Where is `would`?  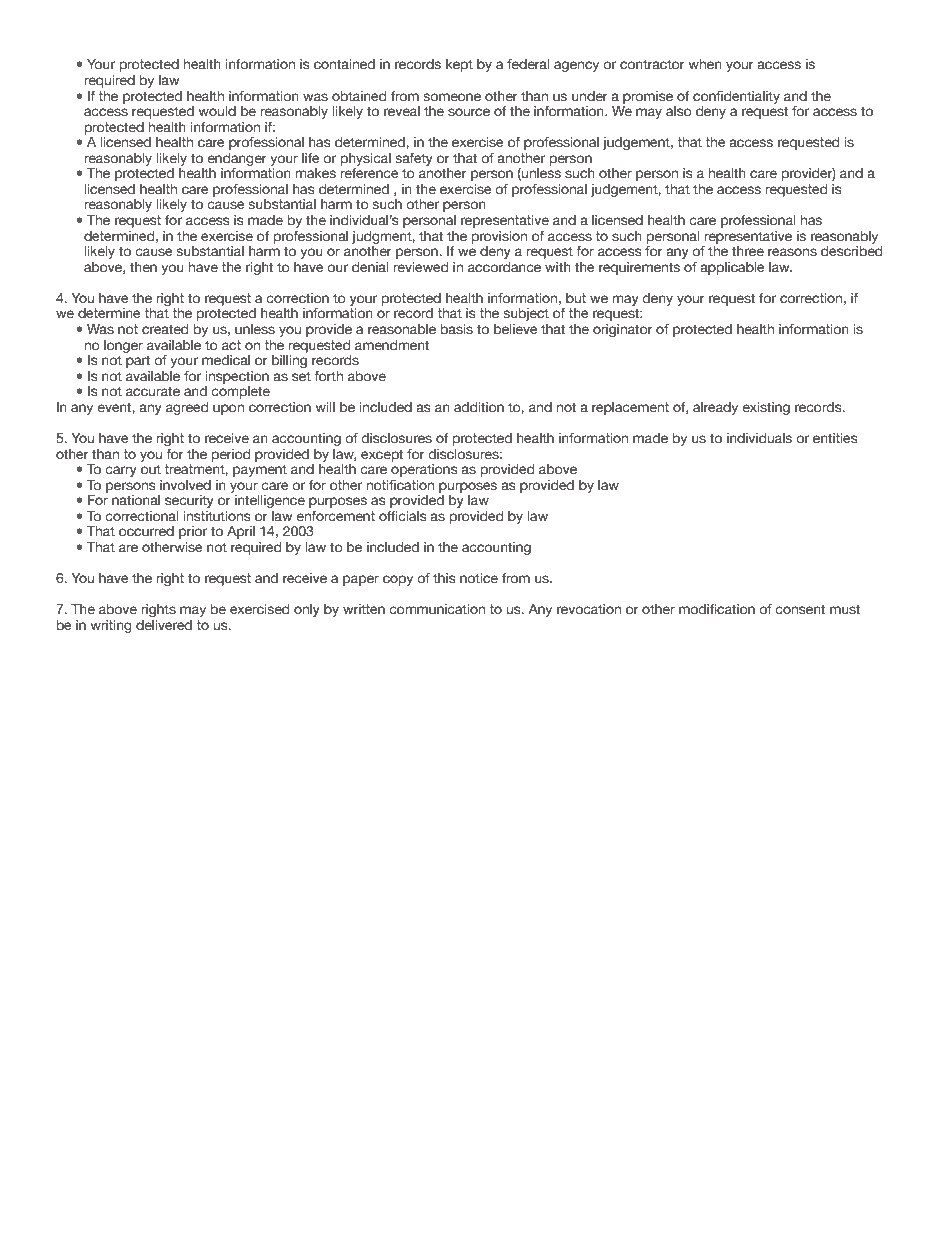
would is located at coordinates (217, 111).
